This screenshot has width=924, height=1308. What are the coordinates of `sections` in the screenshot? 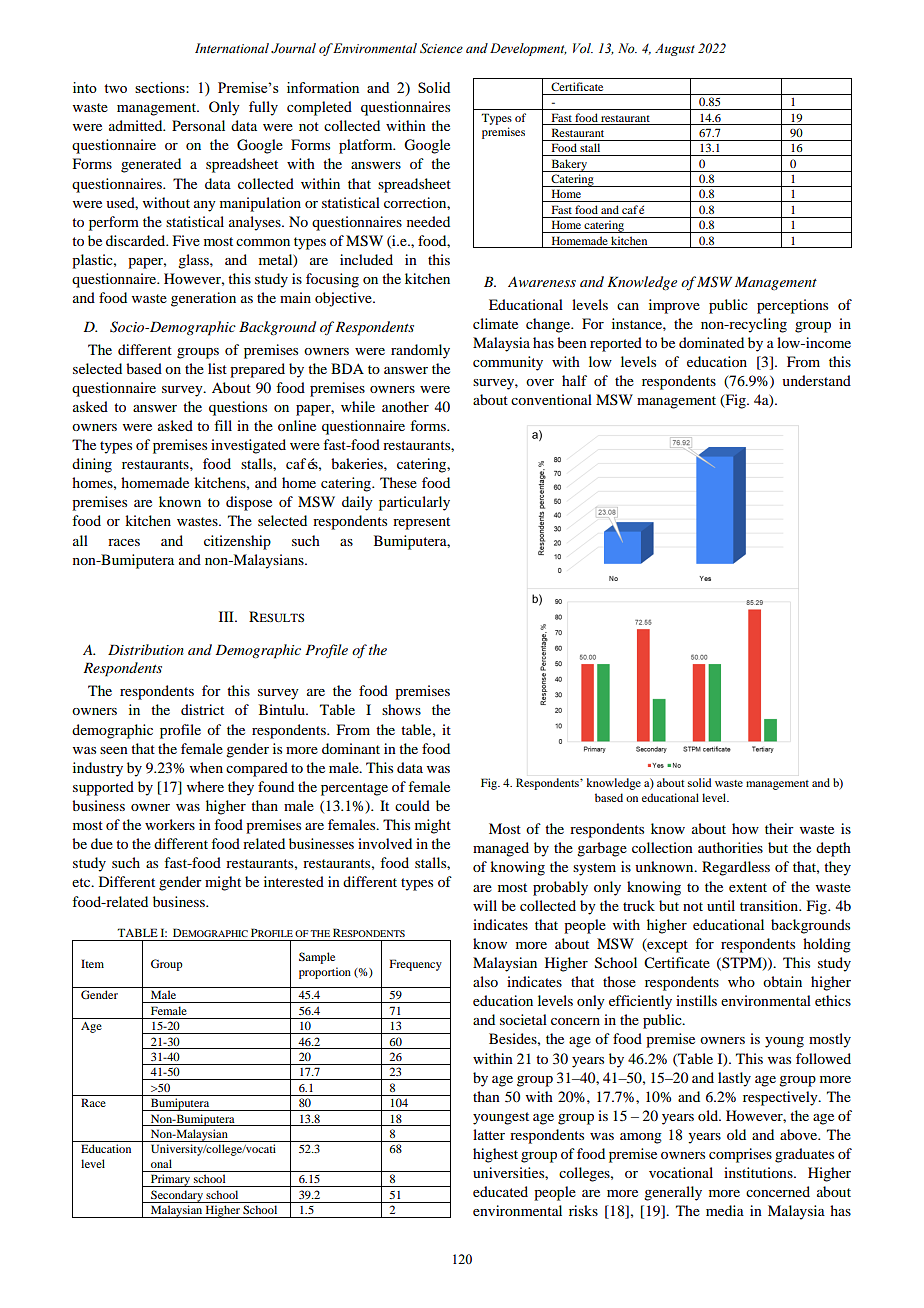 It's located at (161, 87).
